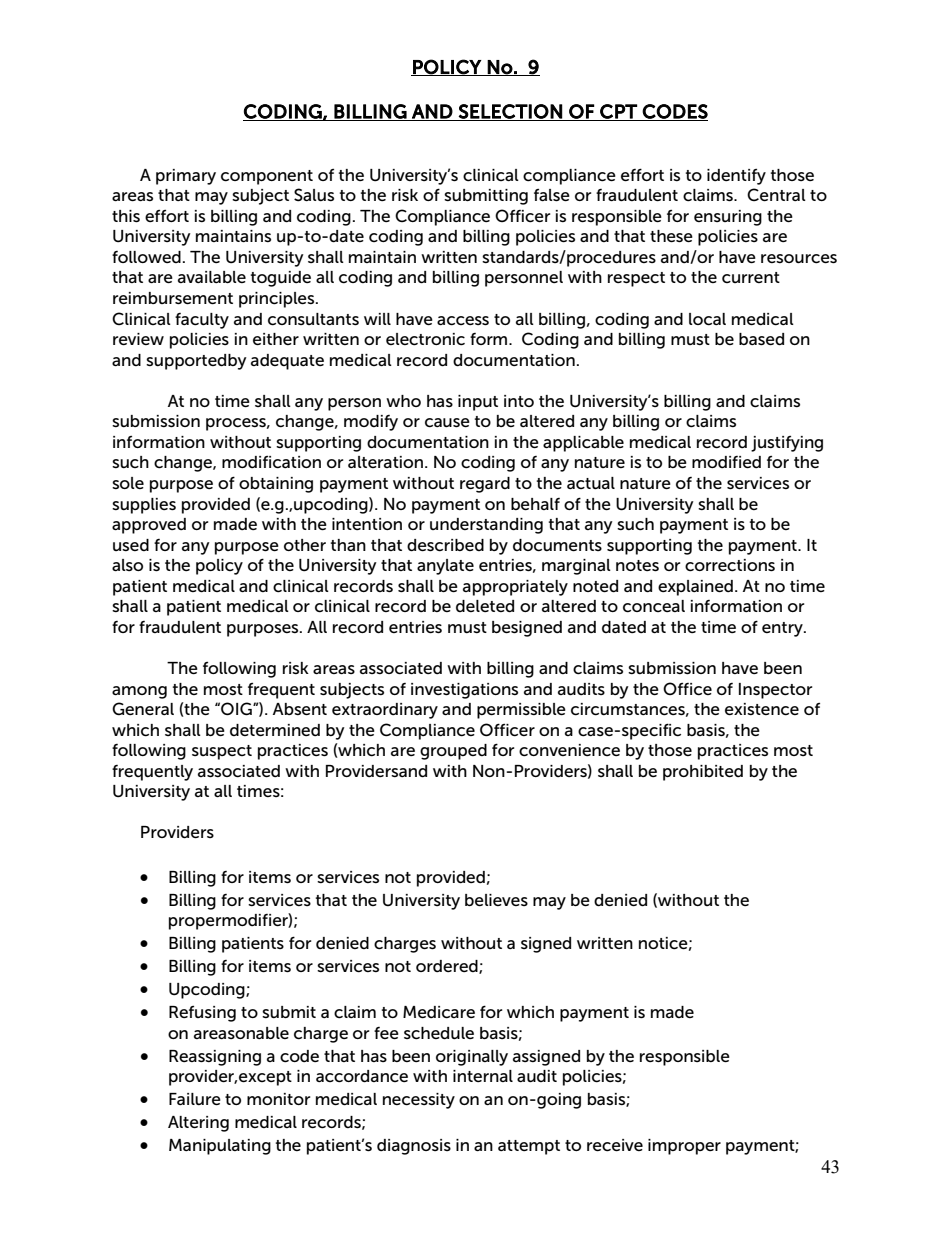  Describe the element at coordinates (703, 773) in the screenshot. I see `prohibited` at that location.
